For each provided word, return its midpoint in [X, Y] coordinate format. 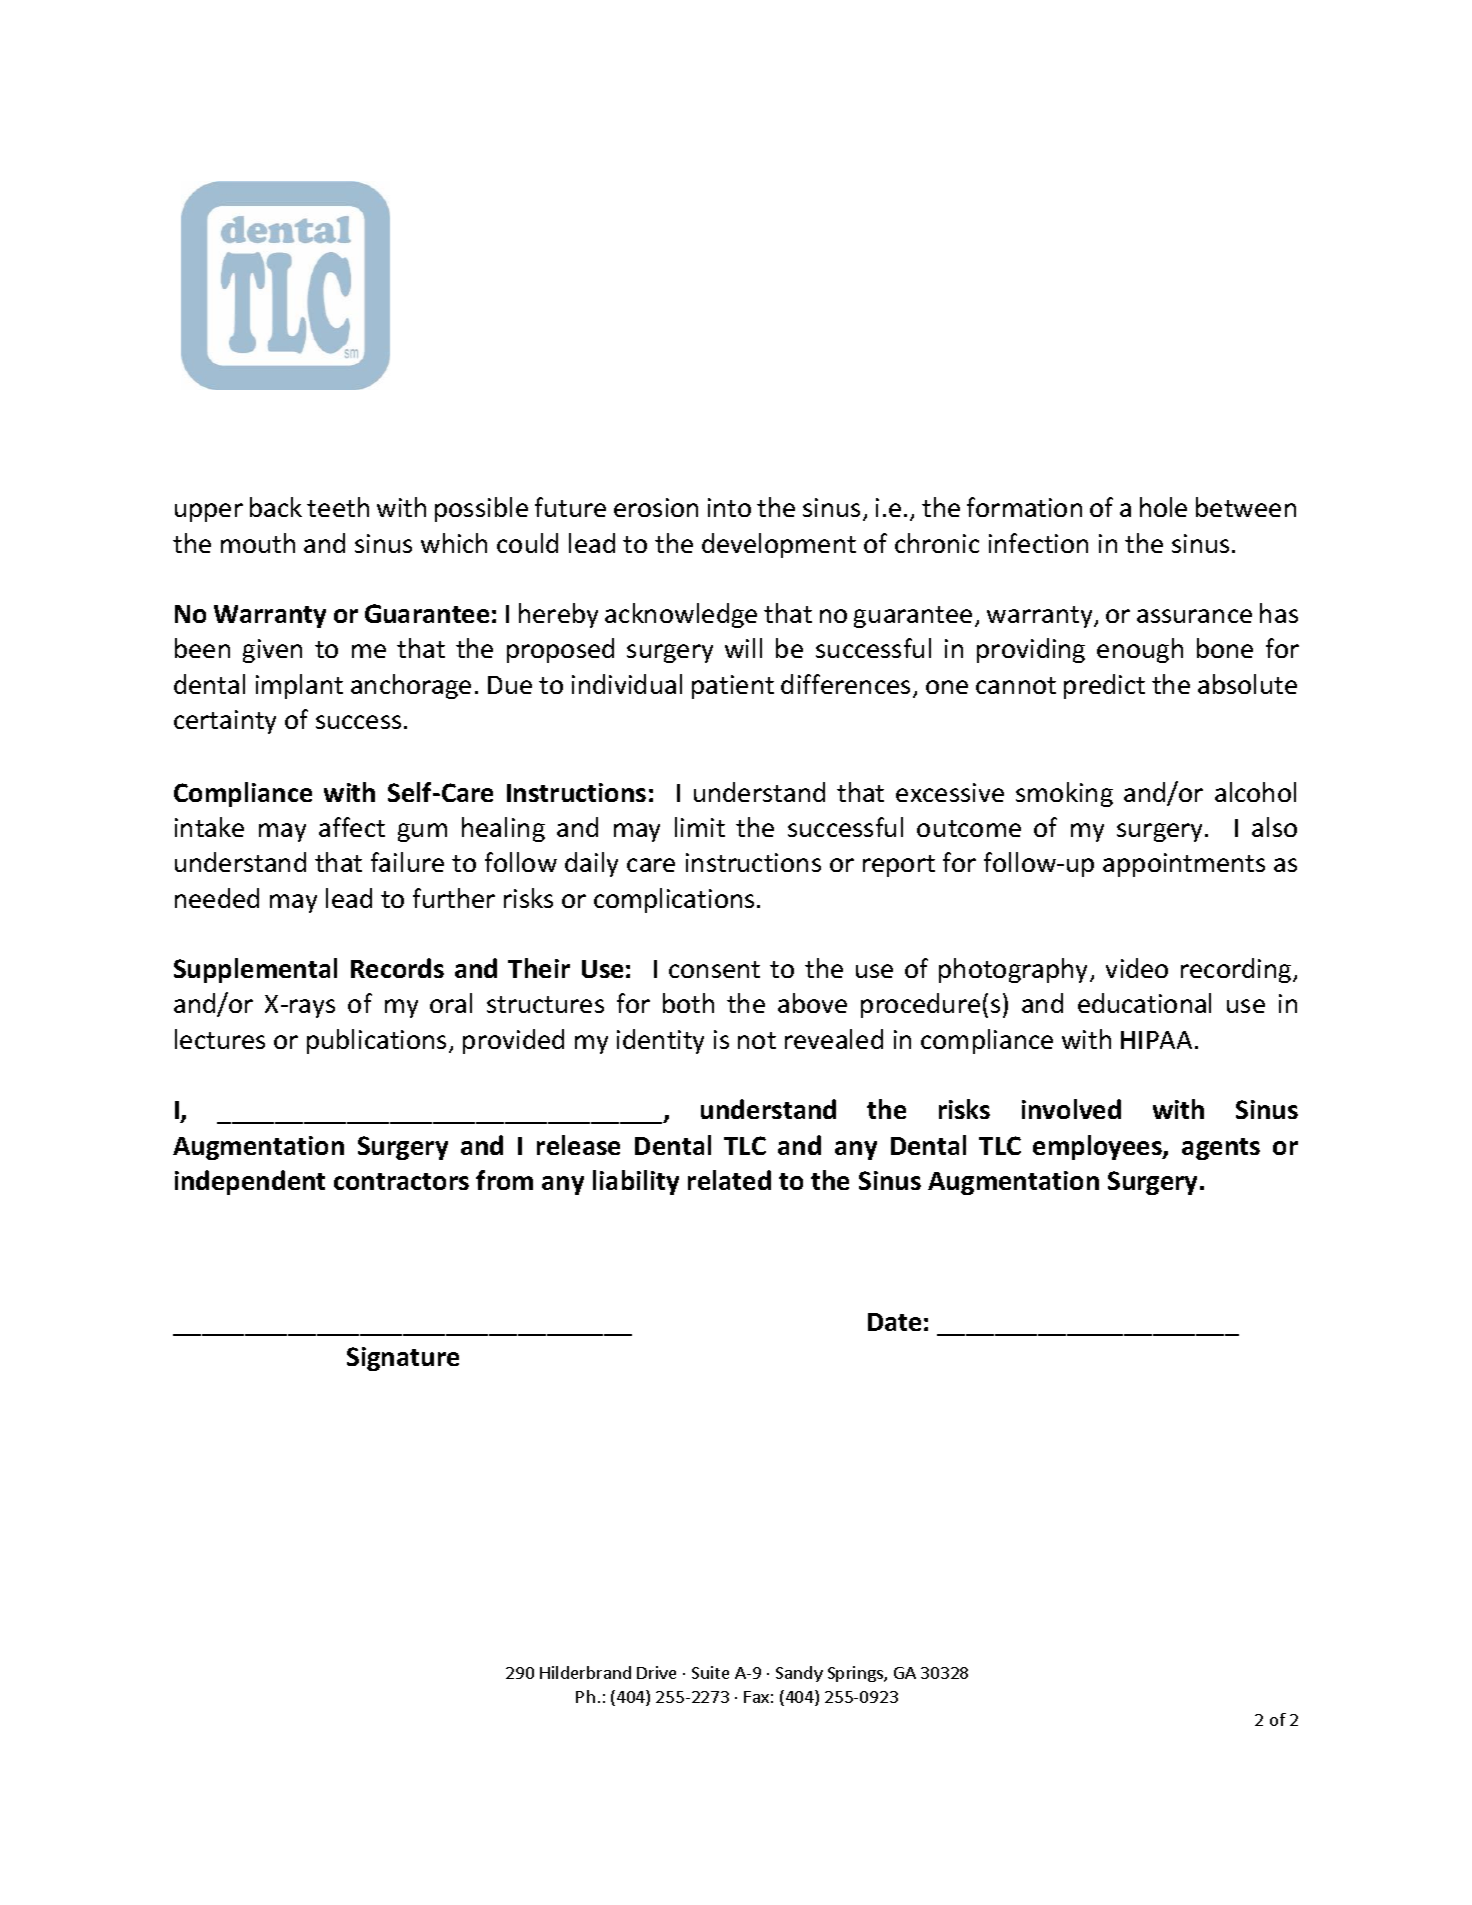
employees [1098, 1147]
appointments [1184, 865]
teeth [338, 507]
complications [674, 900]
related [729, 1180]
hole [1163, 507]
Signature [403, 1359]
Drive [656, 1672]
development [779, 545]
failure [407, 862]
